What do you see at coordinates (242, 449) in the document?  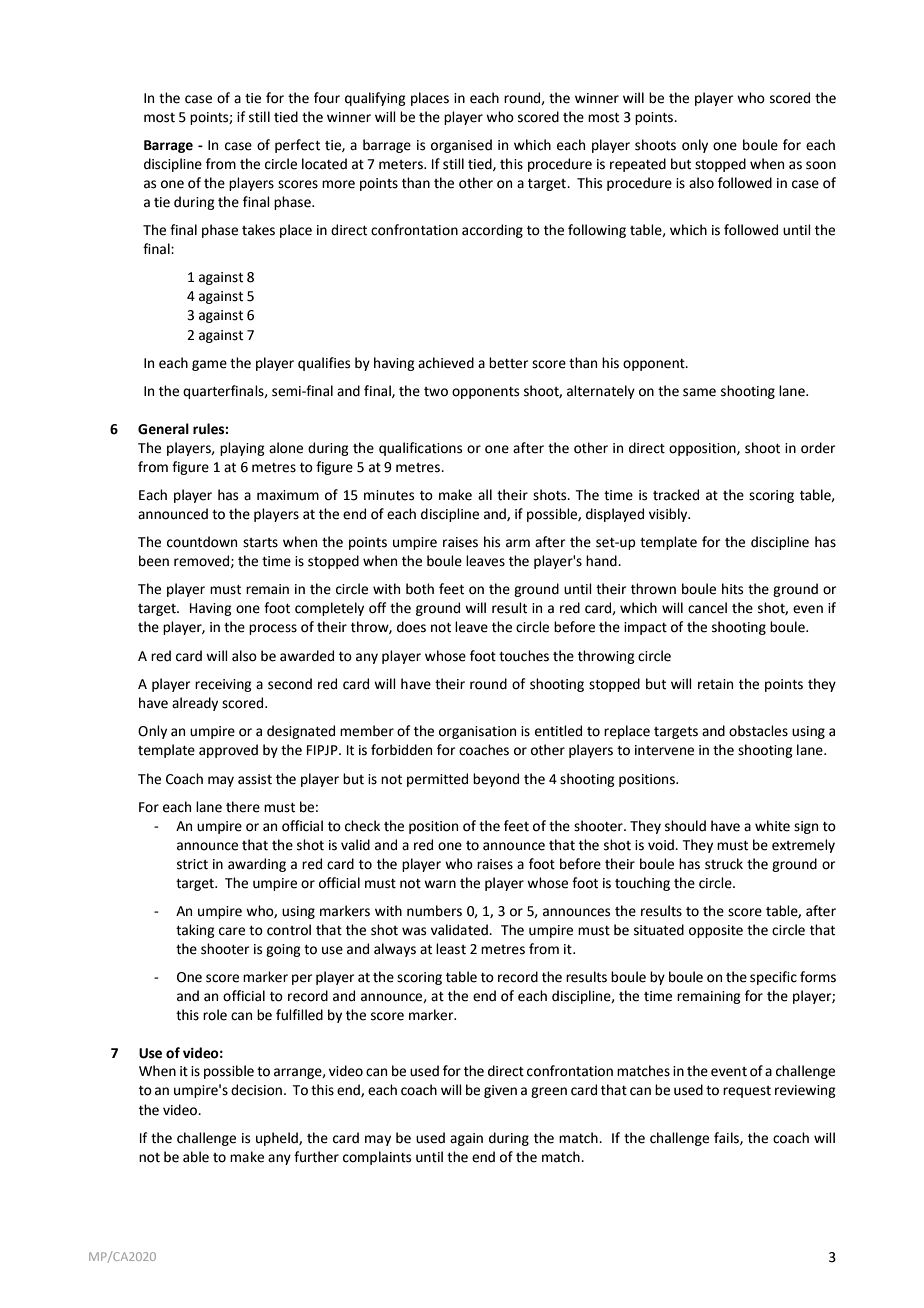 I see `playing` at bounding box center [242, 449].
